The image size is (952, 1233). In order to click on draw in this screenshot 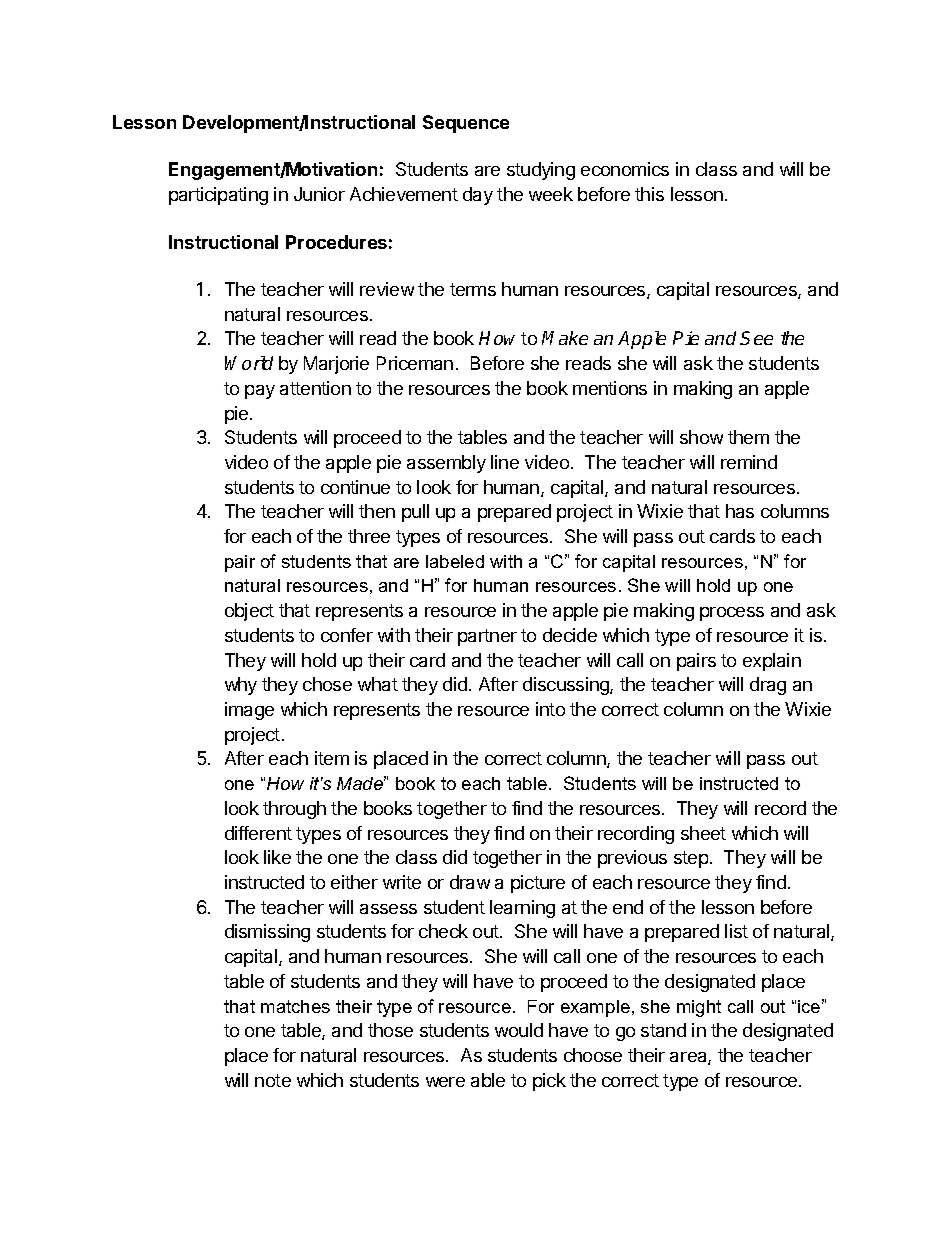, I will do `click(470, 882)`.
